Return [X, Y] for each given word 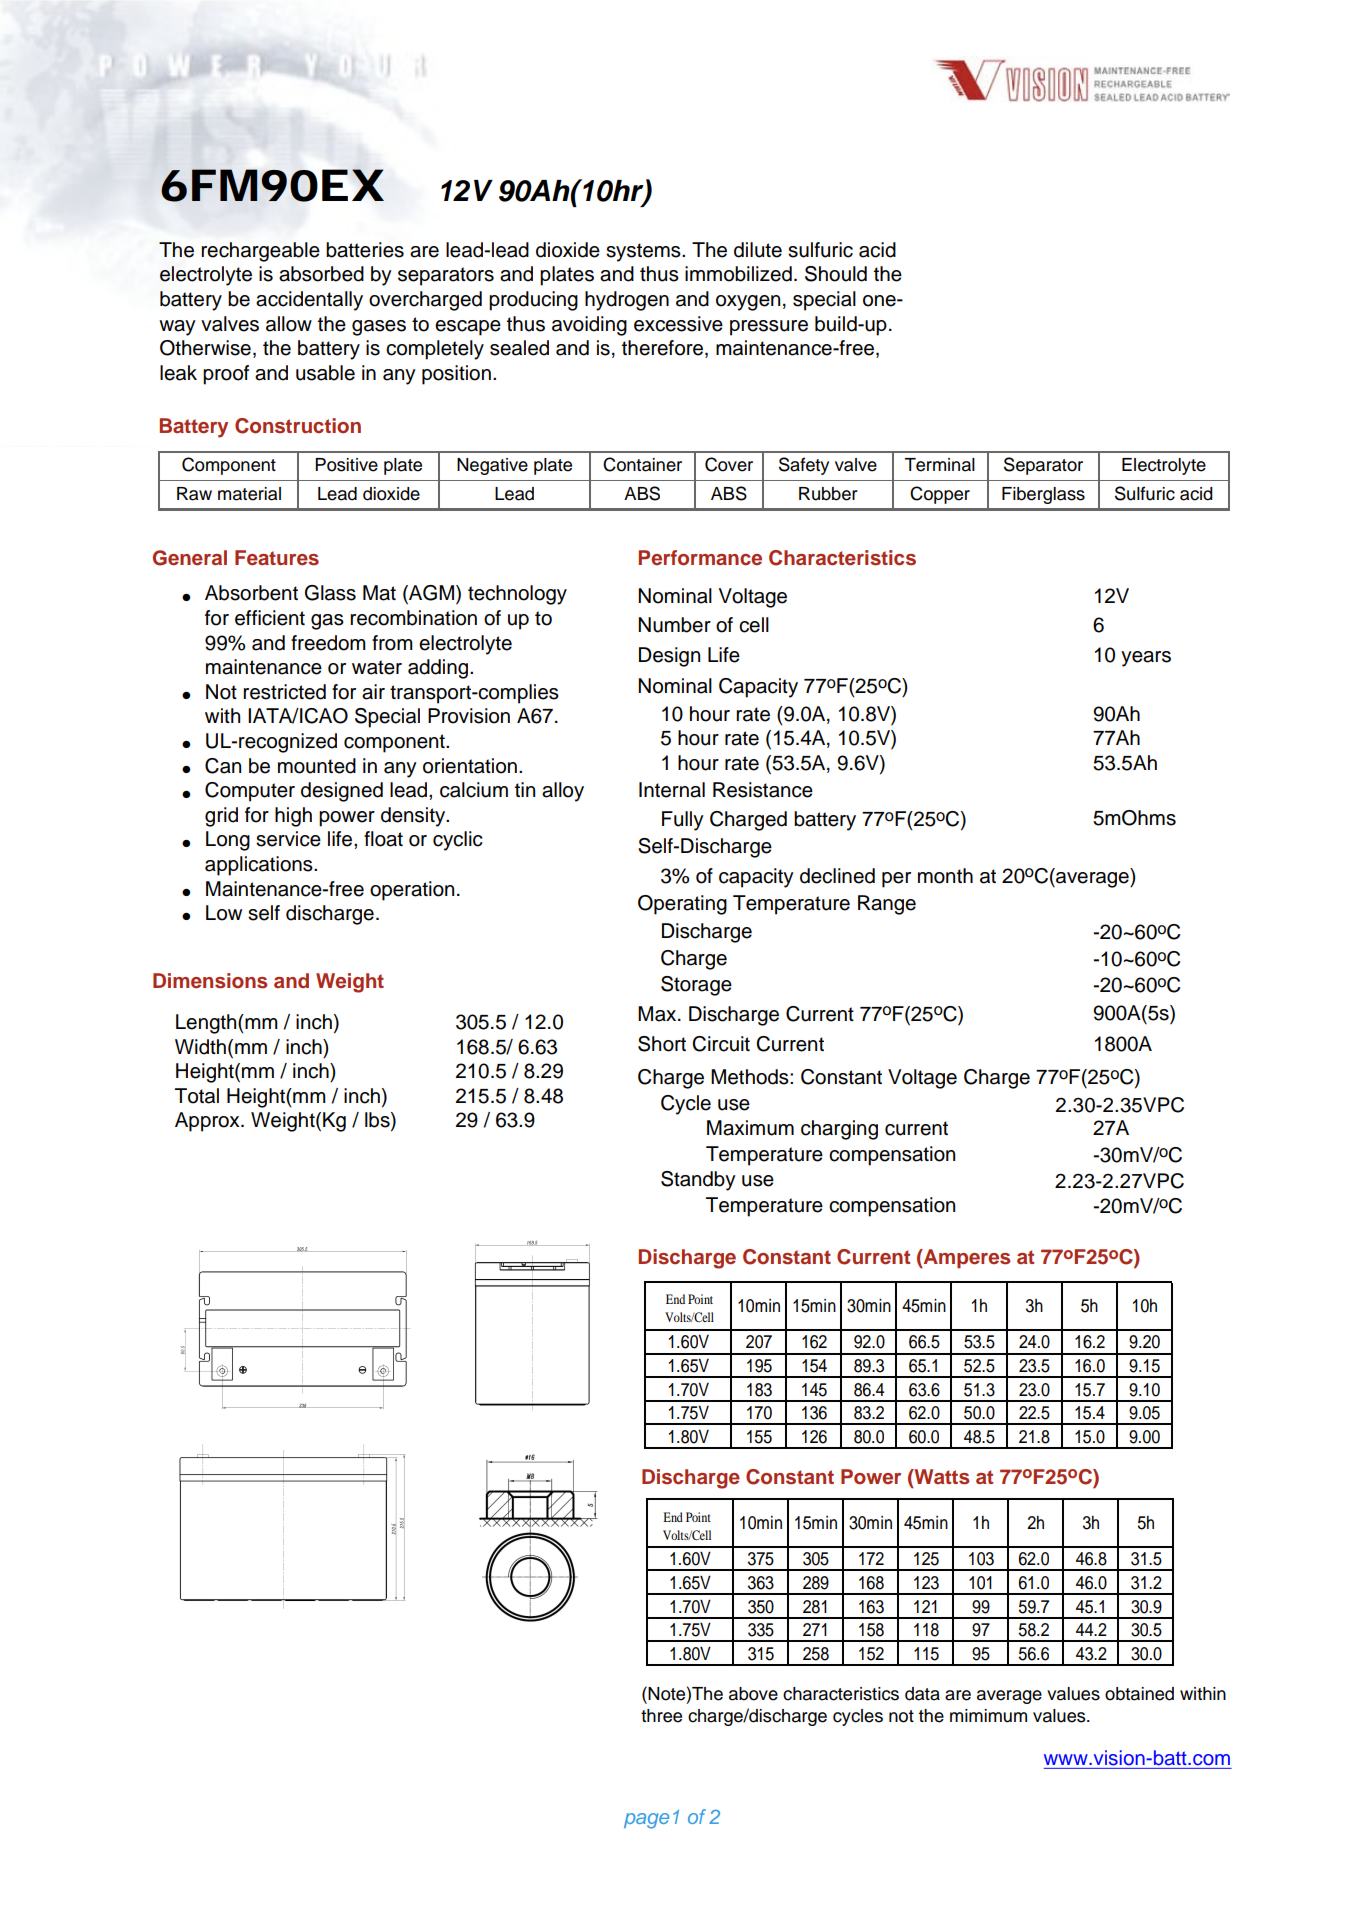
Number [674, 625]
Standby [698, 1181]
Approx [208, 1122]
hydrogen [627, 301]
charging [839, 1130]
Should [836, 274]
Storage [696, 986]
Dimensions [210, 981]
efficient [270, 618]
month [945, 876]
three [661, 1716]
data [922, 1694]
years [1146, 659]
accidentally [309, 301]
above [753, 1694]
